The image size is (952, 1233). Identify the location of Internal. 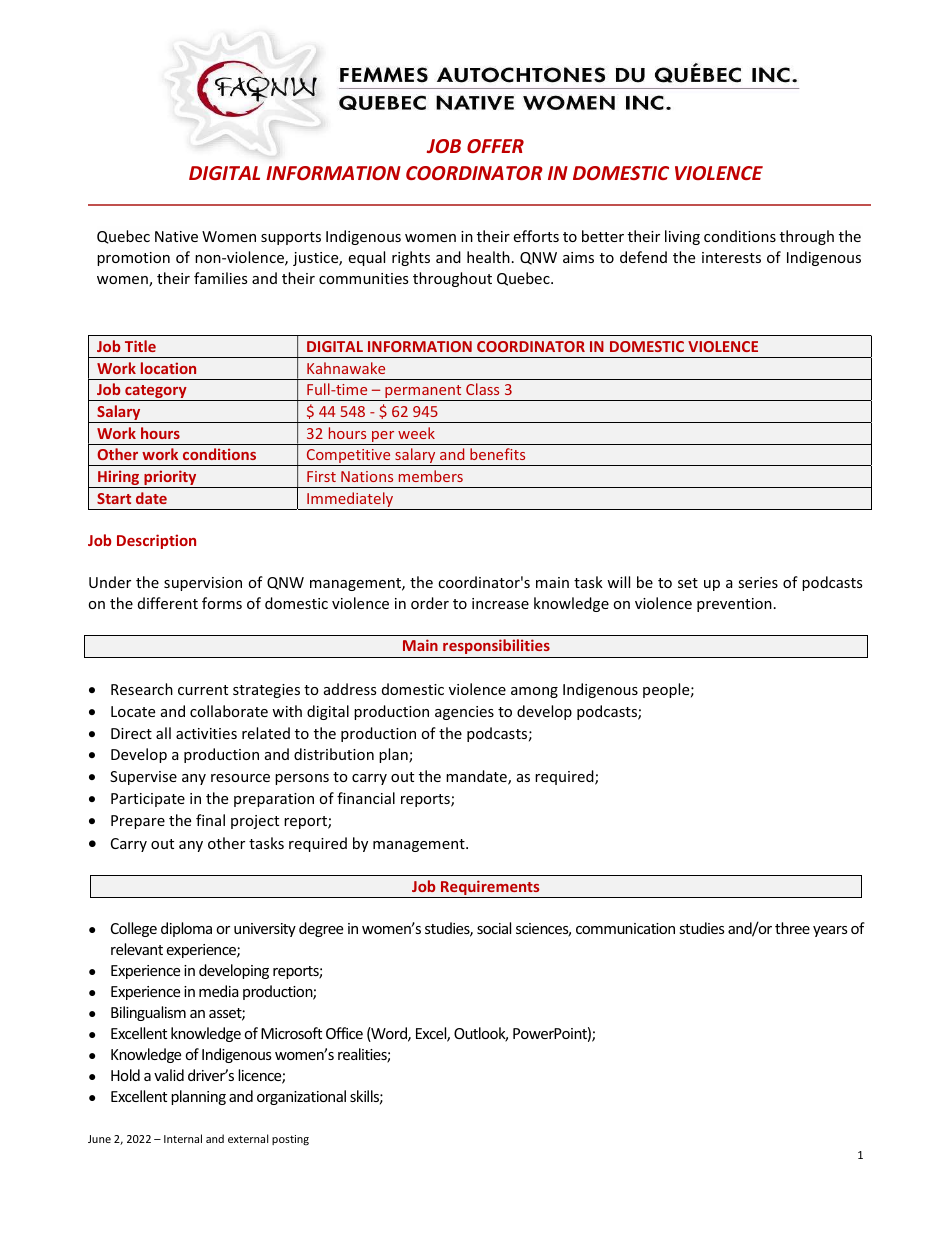
(183, 1138).
